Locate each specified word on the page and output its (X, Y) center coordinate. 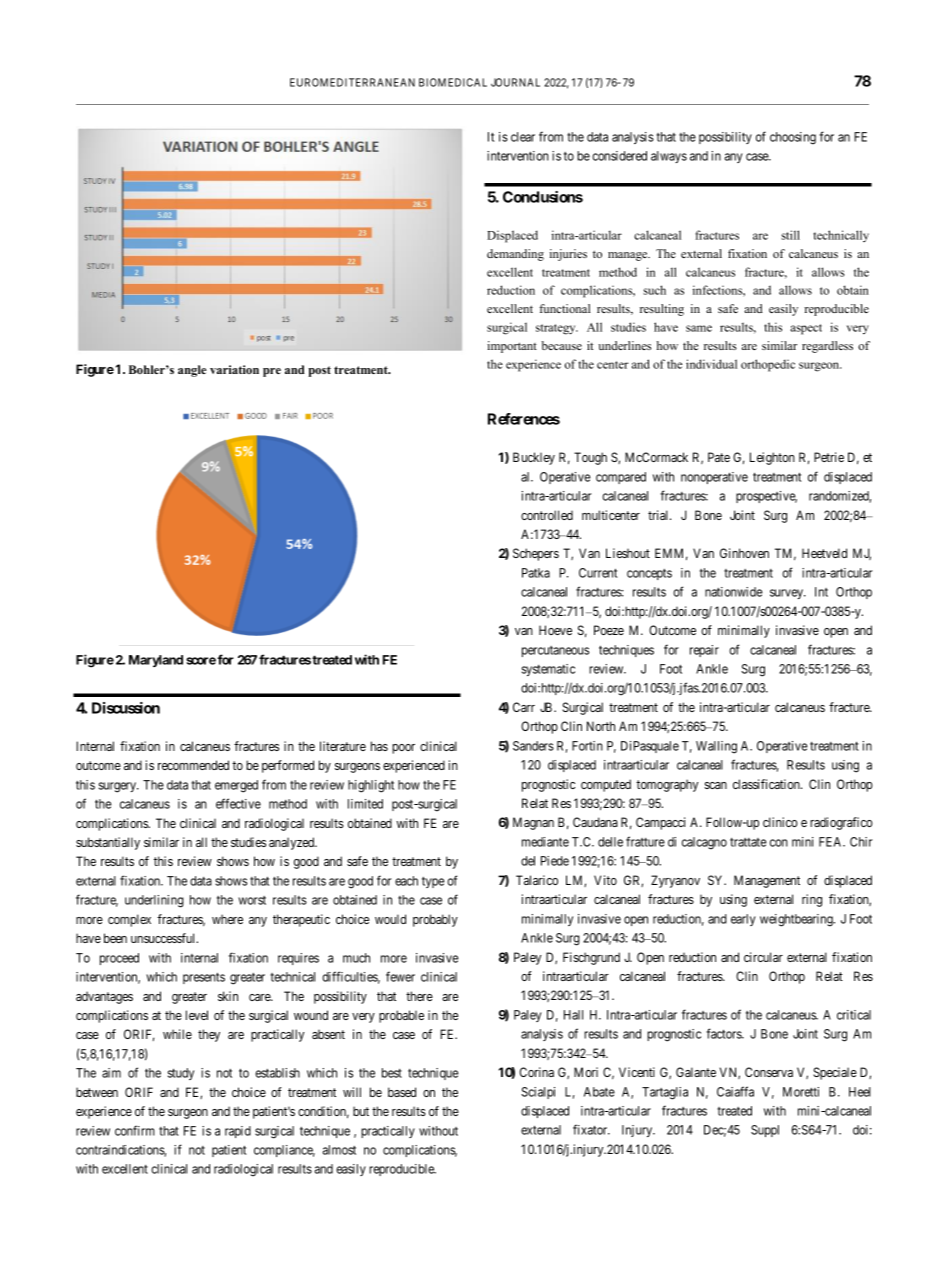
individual (711, 364)
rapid (238, 1132)
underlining (154, 901)
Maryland (156, 661)
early (743, 920)
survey (788, 594)
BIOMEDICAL (453, 82)
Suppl (765, 1131)
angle (192, 371)
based (402, 1092)
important (512, 347)
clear (523, 137)
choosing (793, 138)
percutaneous (555, 651)
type (433, 882)
